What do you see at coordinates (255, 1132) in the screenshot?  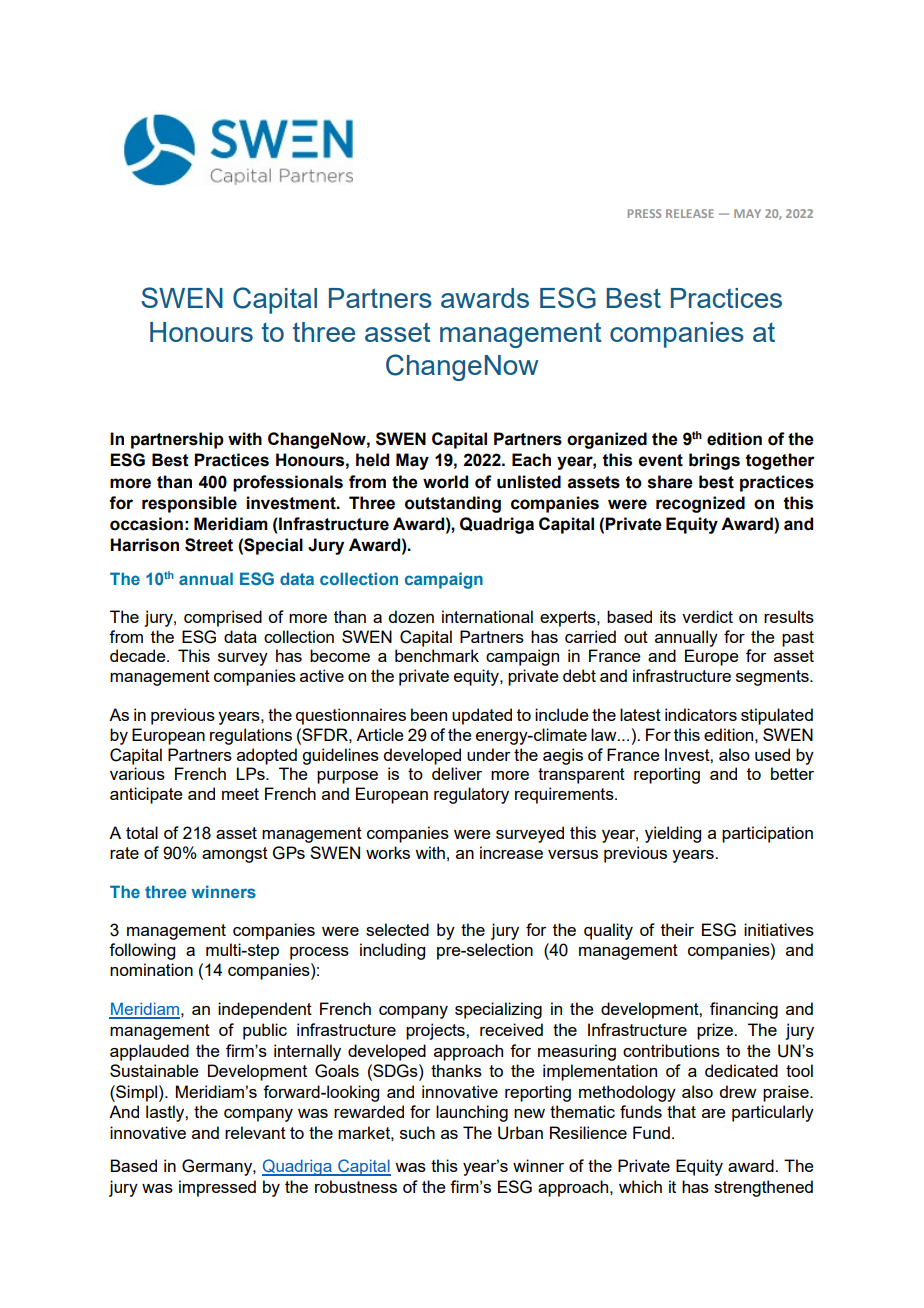 I see `relevant` at bounding box center [255, 1132].
